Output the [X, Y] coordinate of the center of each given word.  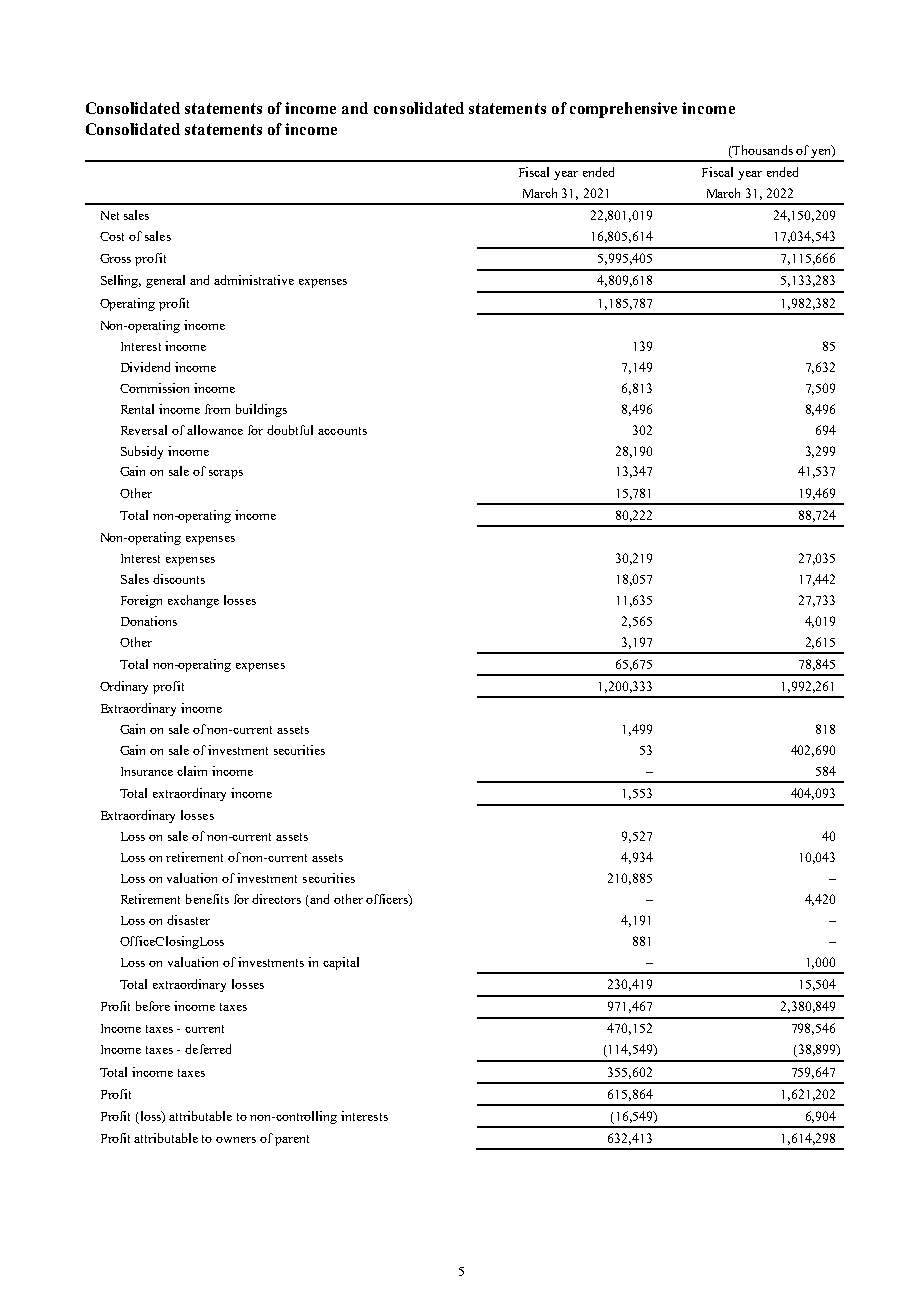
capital [341, 963]
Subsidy [142, 452]
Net [110, 215]
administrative [254, 280]
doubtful [290, 430]
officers [388, 900]
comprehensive [623, 110]
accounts [342, 431]
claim [192, 771]
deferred [208, 1049]
